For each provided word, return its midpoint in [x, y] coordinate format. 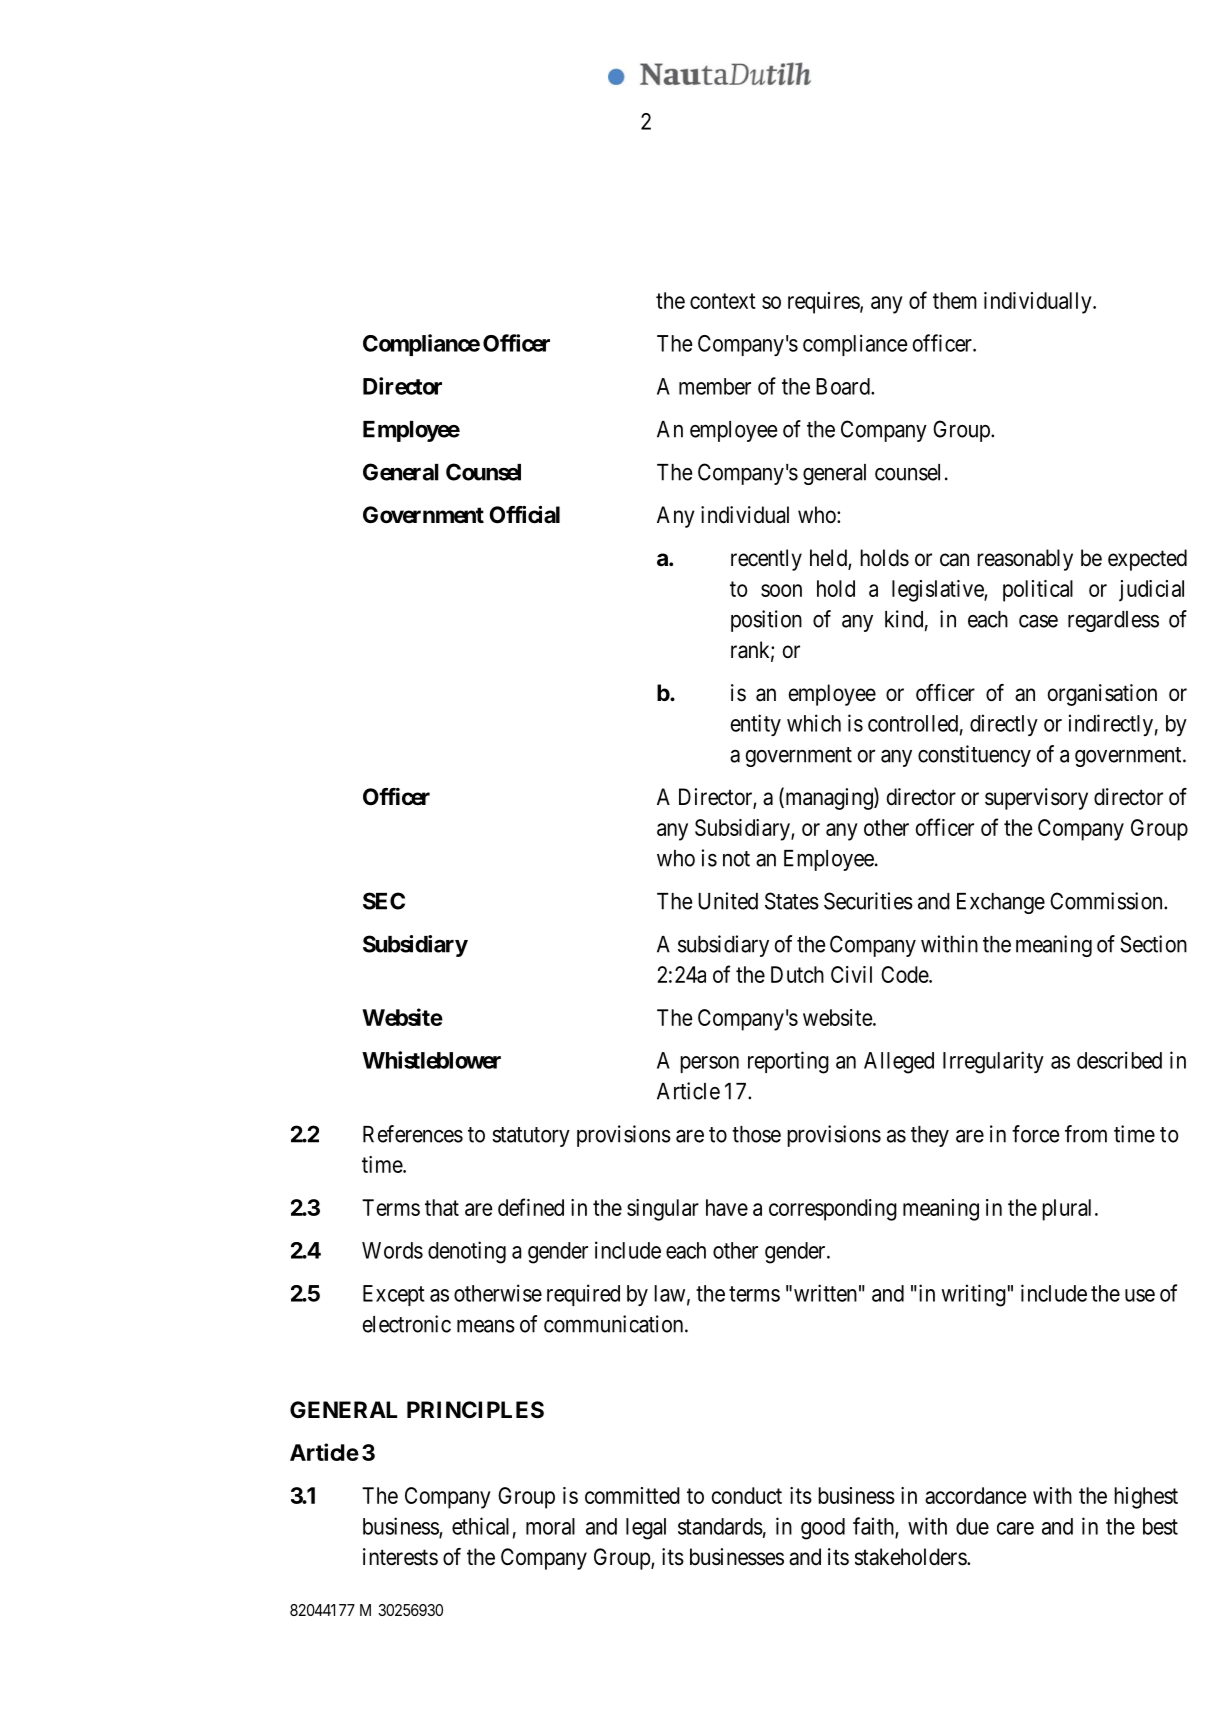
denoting [467, 1252]
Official [524, 514]
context [723, 301]
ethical [480, 1526]
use [1140, 1295]
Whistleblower [431, 1060]
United [728, 901]
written [825, 1293]
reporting [788, 1062]
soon [781, 590]
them [955, 300]
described [1119, 1060]
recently [766, 560]
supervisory [1036, 799]
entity [755, 725]
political [1038, 591]
